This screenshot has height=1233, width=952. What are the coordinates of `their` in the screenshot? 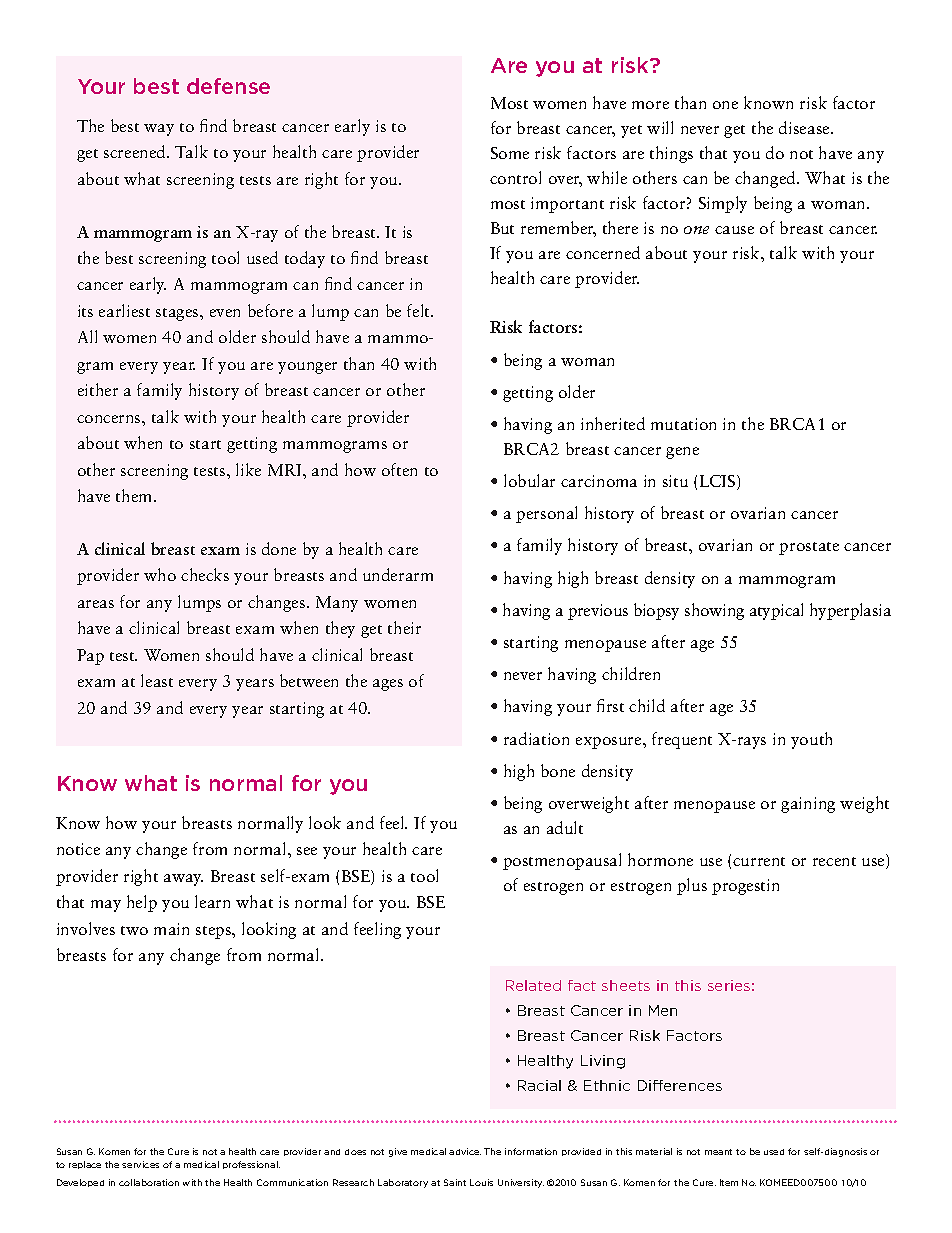 It's located at (404, 627).
